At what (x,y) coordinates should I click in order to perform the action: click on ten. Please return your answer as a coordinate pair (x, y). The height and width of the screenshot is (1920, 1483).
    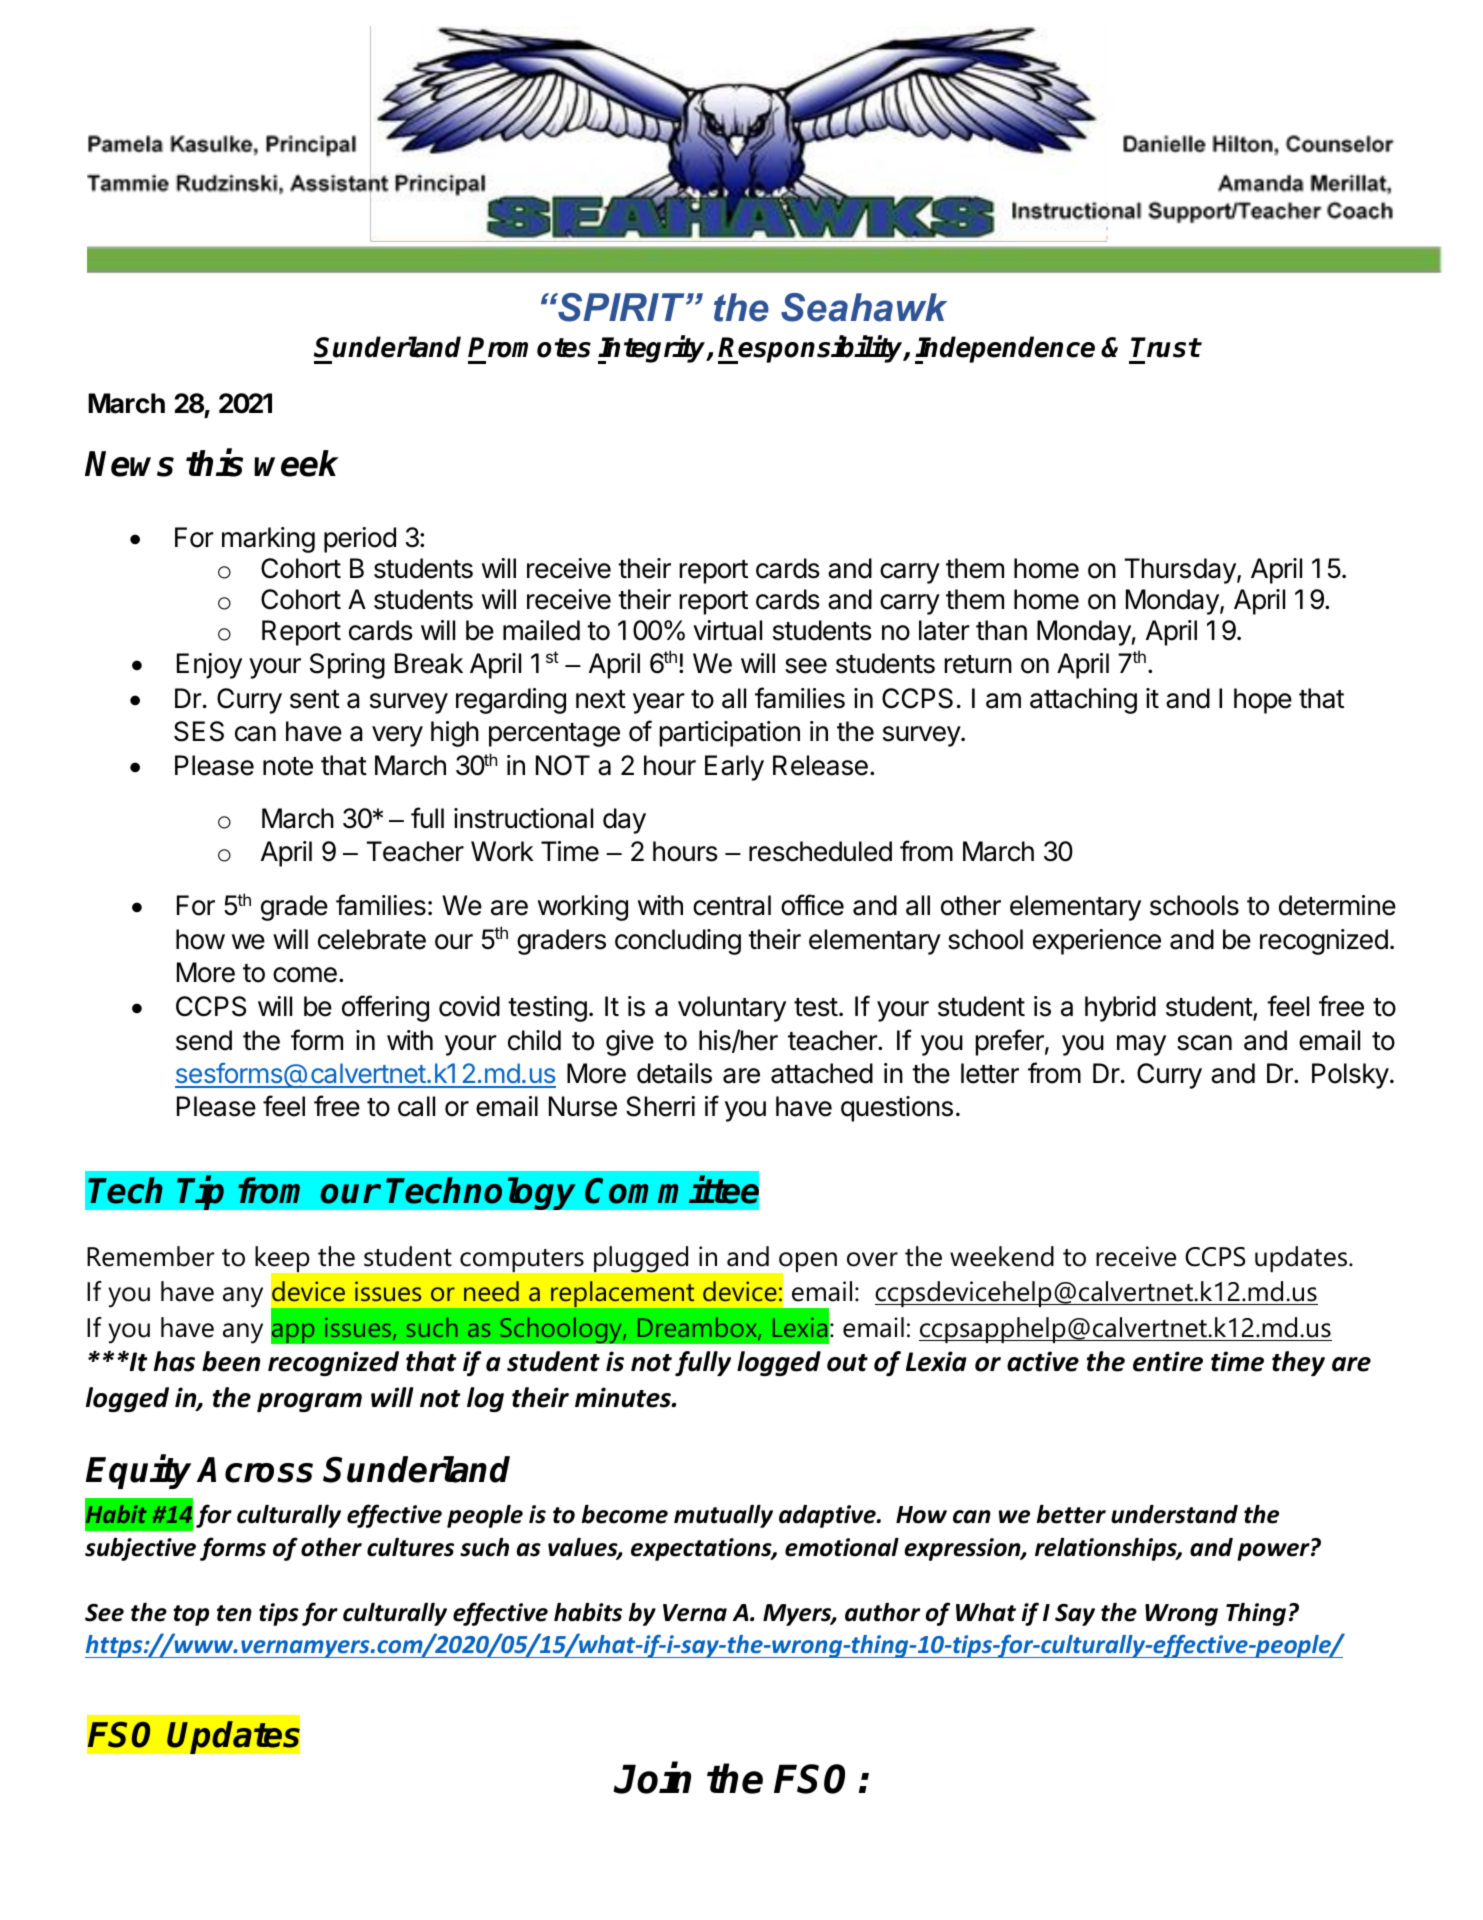
    Looking at the image, I should click on (234, 1613).
